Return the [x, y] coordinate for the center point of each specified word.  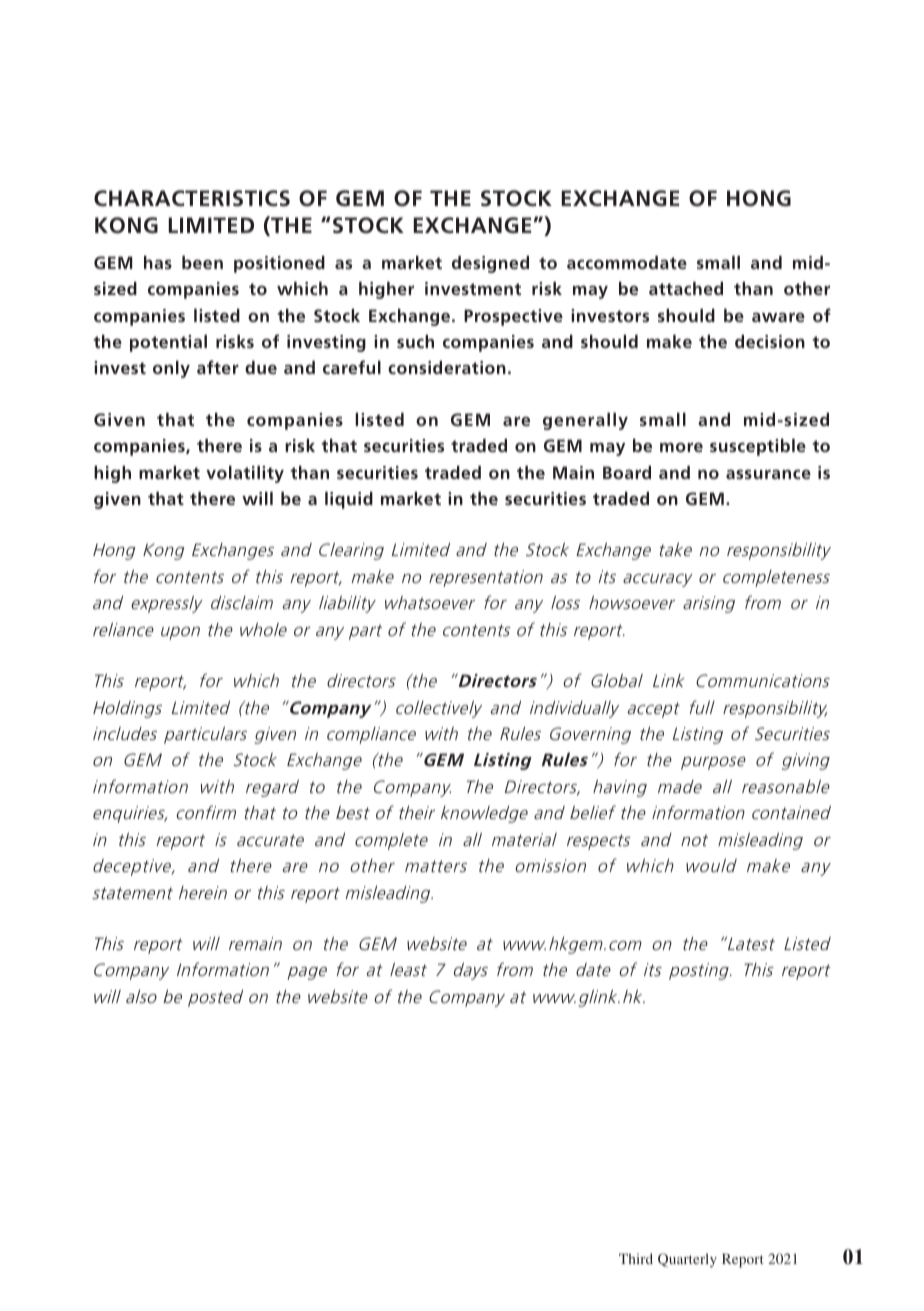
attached [686, 288]
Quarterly [687, 1260]
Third [636, 1258]
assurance [768, 474]
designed [490, 264]
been [202, 262]
